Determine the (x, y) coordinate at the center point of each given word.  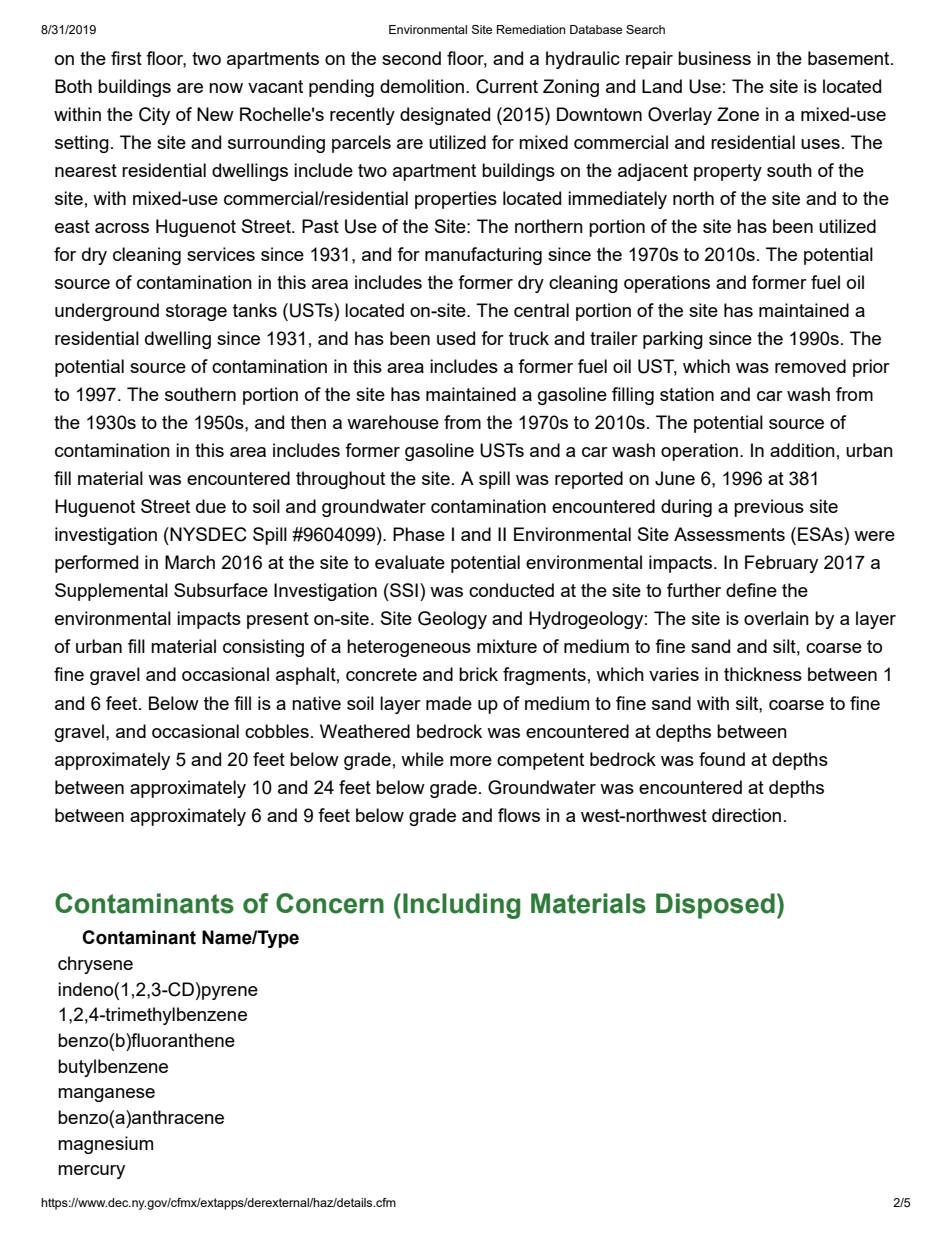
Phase (419, 534)
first (126, 58)
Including (461, 906)
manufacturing (483, 256)
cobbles (277, 731)
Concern (330, 903)
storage (196, 312)
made (449, 703)
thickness (763, 674)
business (714, 58)
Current (507, 86)
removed (810, 366)
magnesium (105, 1145)
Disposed (715, 906)
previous (769, 508)
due (211, 506)
